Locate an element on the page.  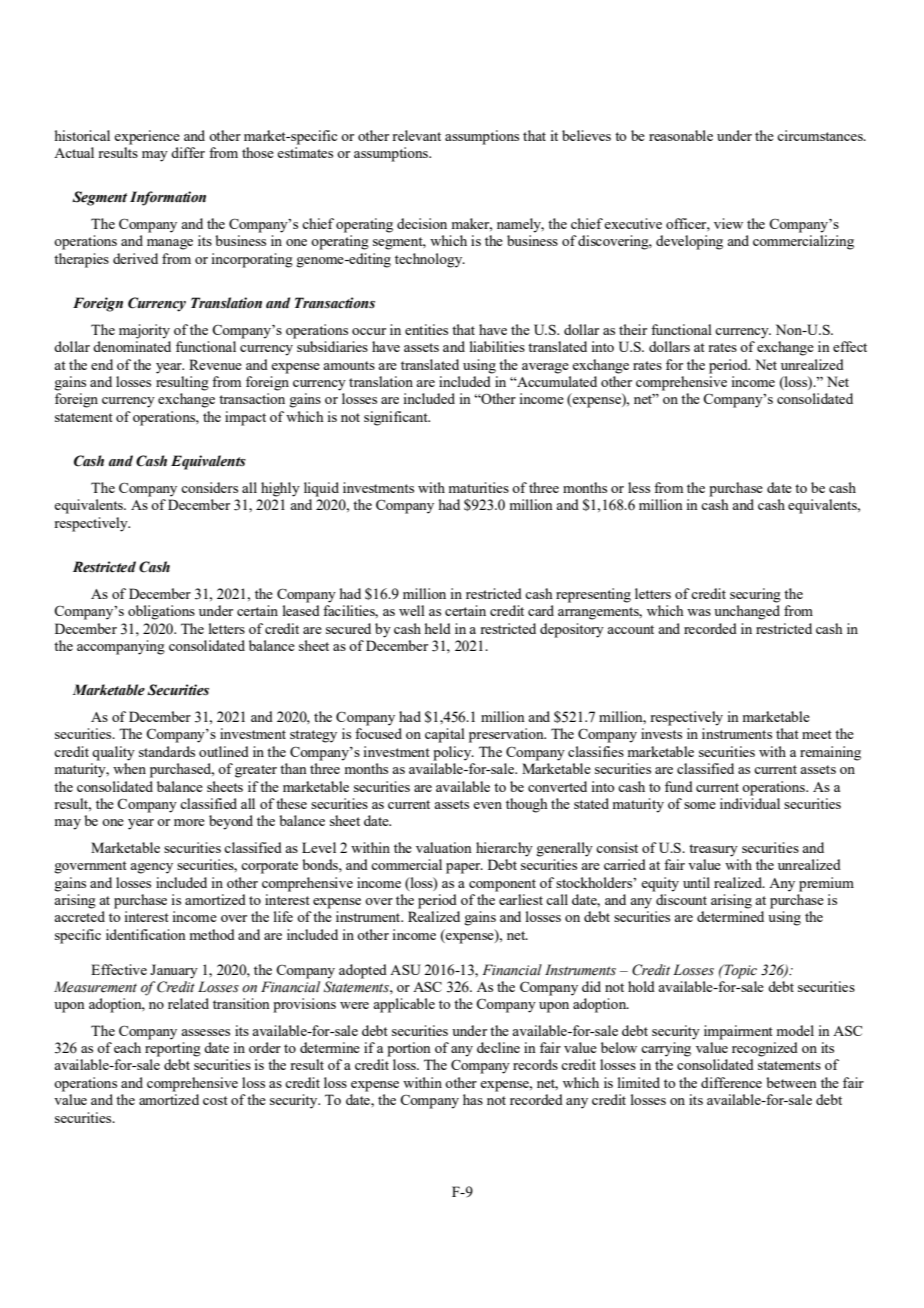
individual is located at coordinates (750, 803).
